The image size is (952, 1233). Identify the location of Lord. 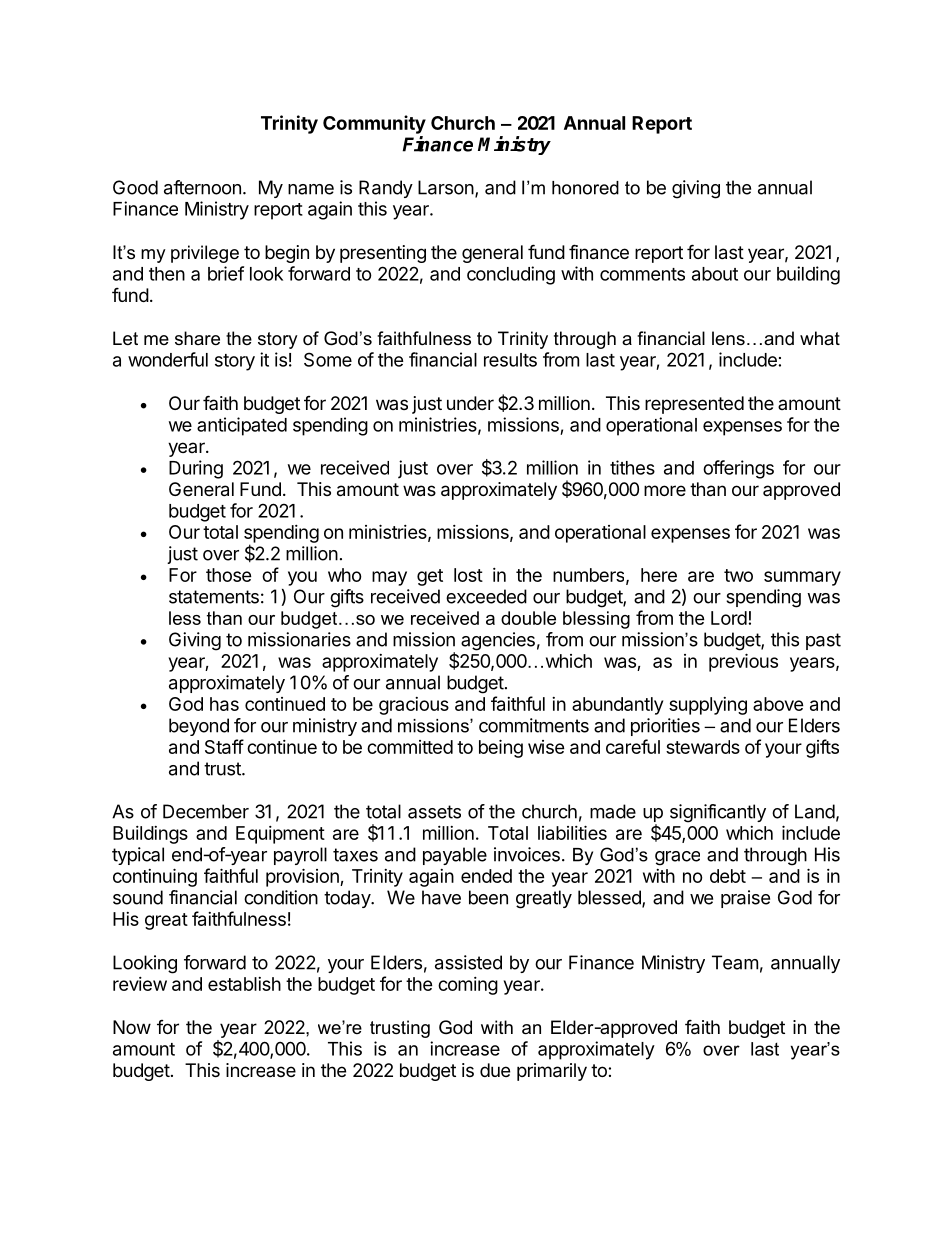
(729, 618).
